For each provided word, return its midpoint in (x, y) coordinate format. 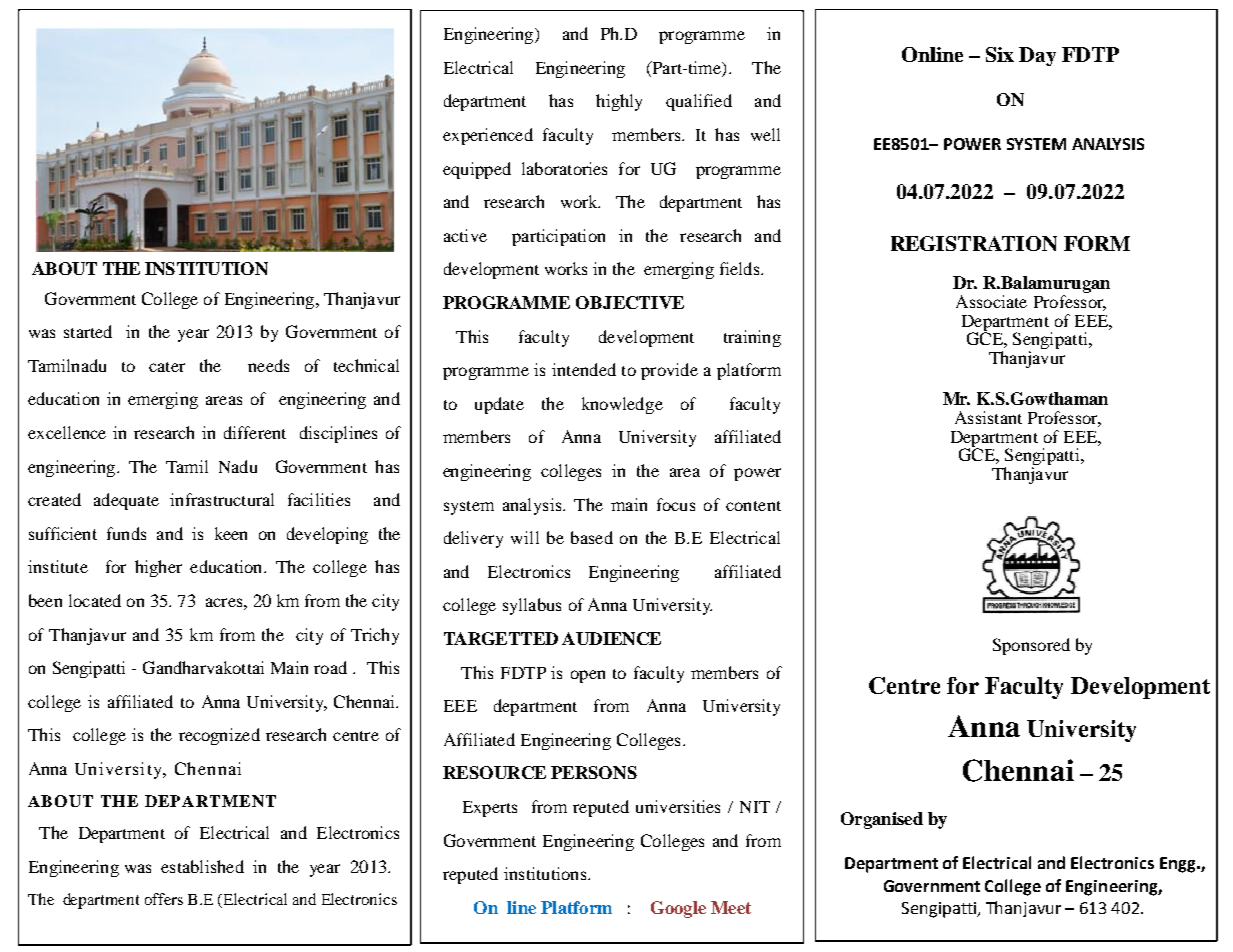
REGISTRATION (974, 243)
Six (1000, 54)
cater (167, 367)
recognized (219, 736)
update (499, 405)
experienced (488, 136)
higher (158, 568)
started (88, 331)
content (753, 506)
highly (619, 102)
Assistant (988, 417)
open (588, 676)
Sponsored (1031, 646)
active (465, 235)
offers (164, 899)
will (525, 537)
